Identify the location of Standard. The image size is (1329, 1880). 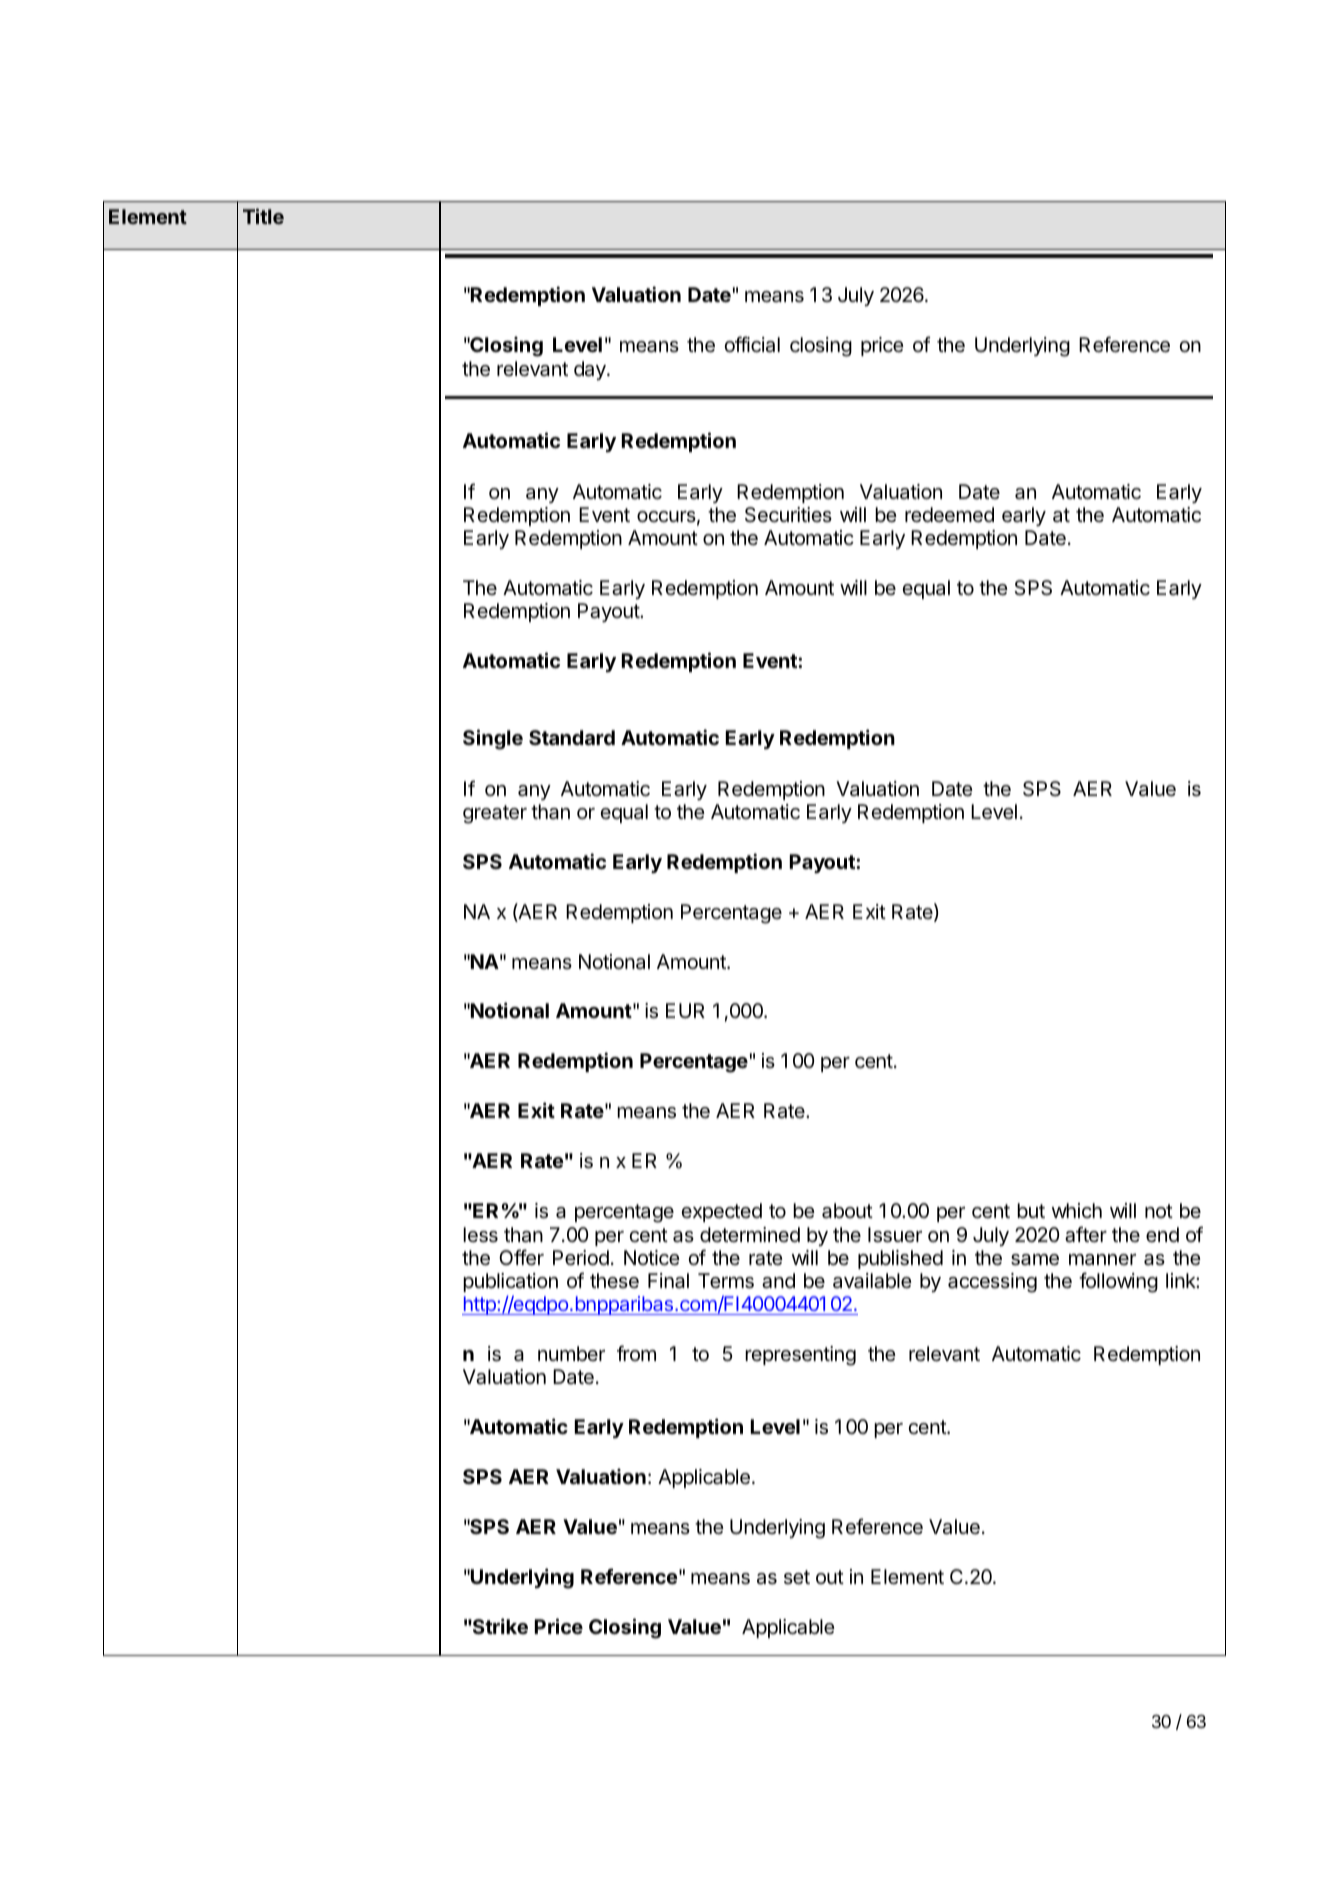
(572, 737).
